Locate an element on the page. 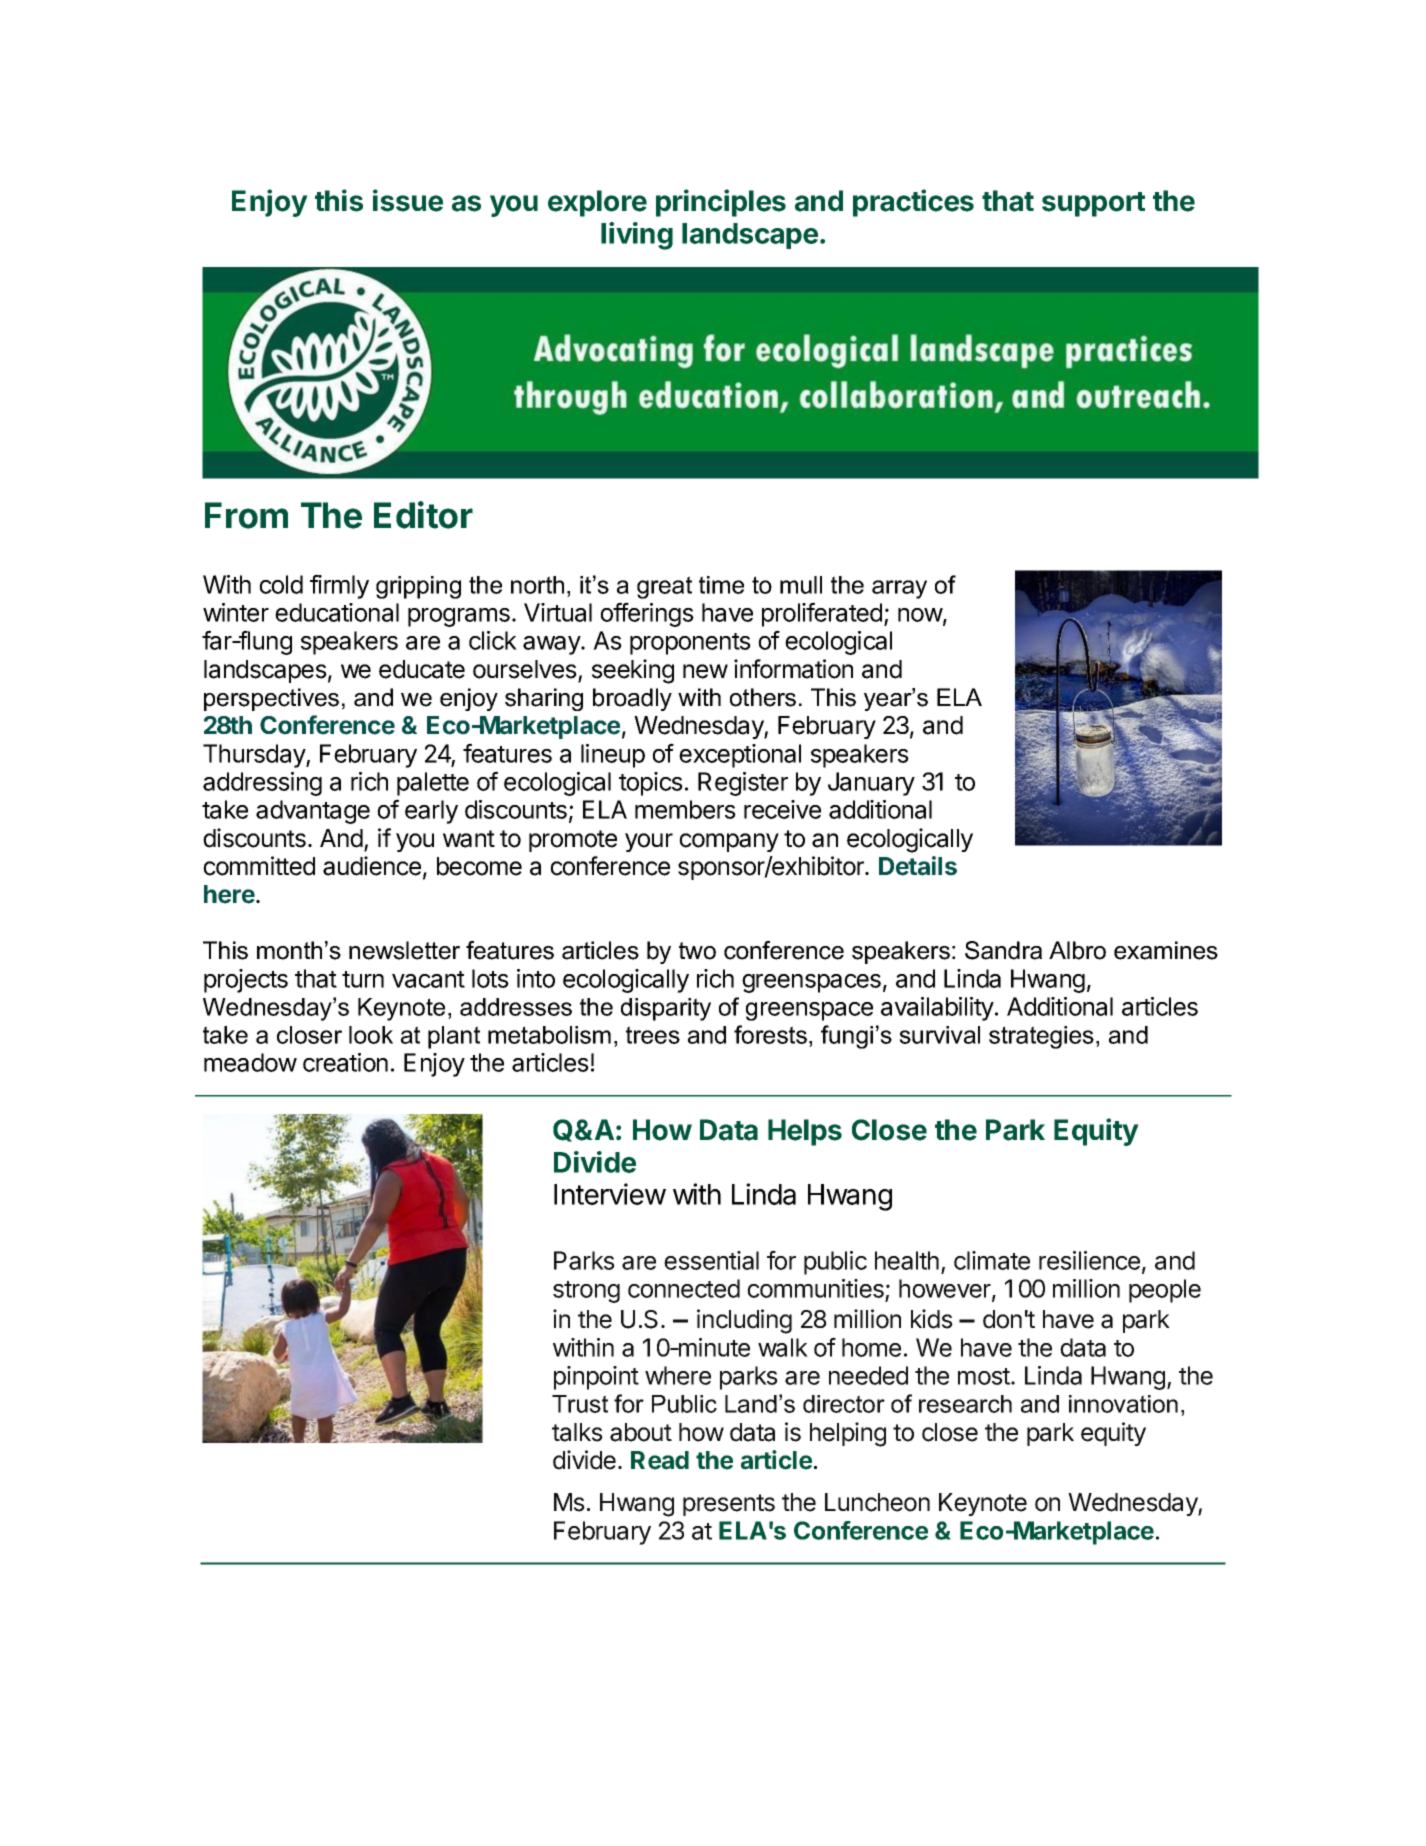 Image resolution: width=1426 pixels, height=1846 pixels. principles is located at coordinates (721, 203).
